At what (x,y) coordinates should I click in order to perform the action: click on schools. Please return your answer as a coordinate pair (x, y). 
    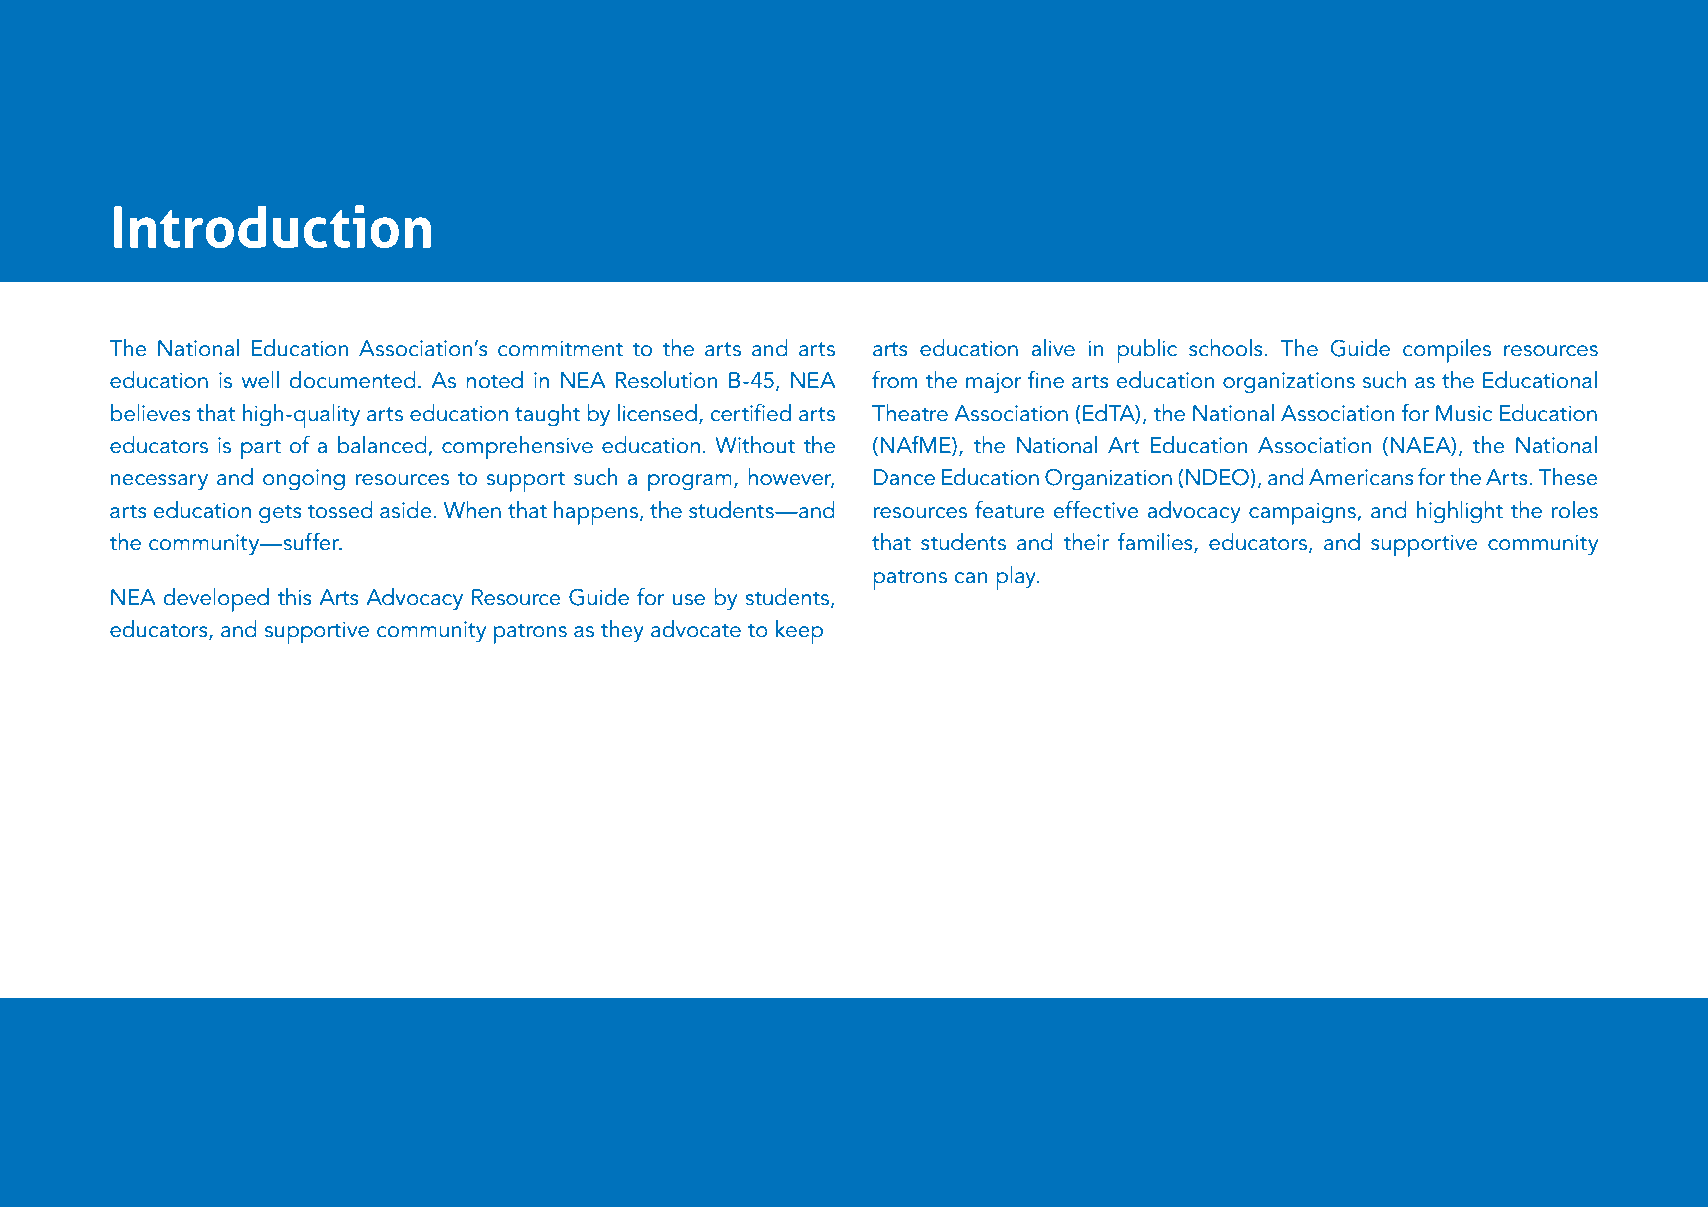
    Looking at the image, I should click on (1226, 348).
